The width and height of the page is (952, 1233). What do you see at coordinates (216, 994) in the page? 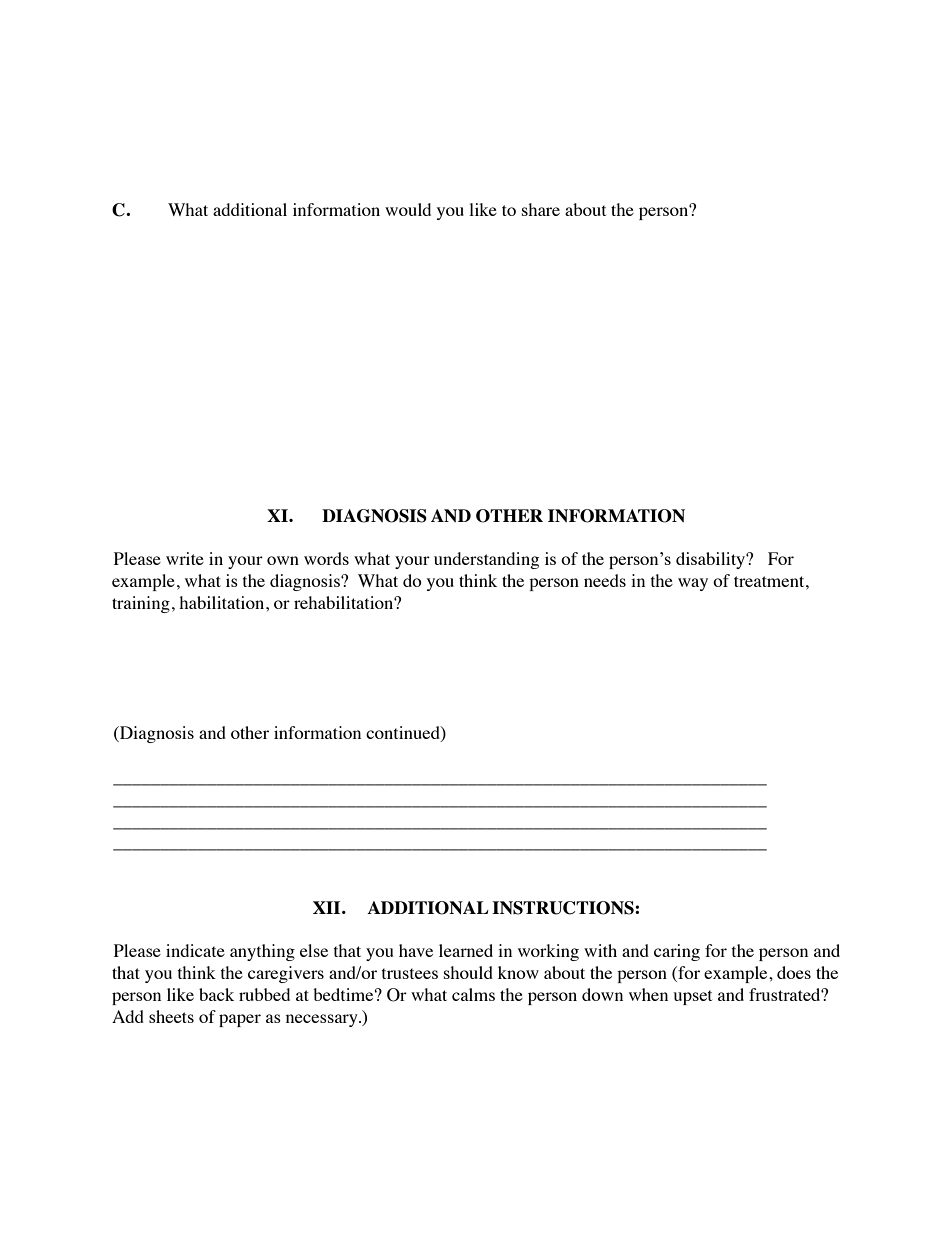
I see `back` at bounding box center [216, 994].
